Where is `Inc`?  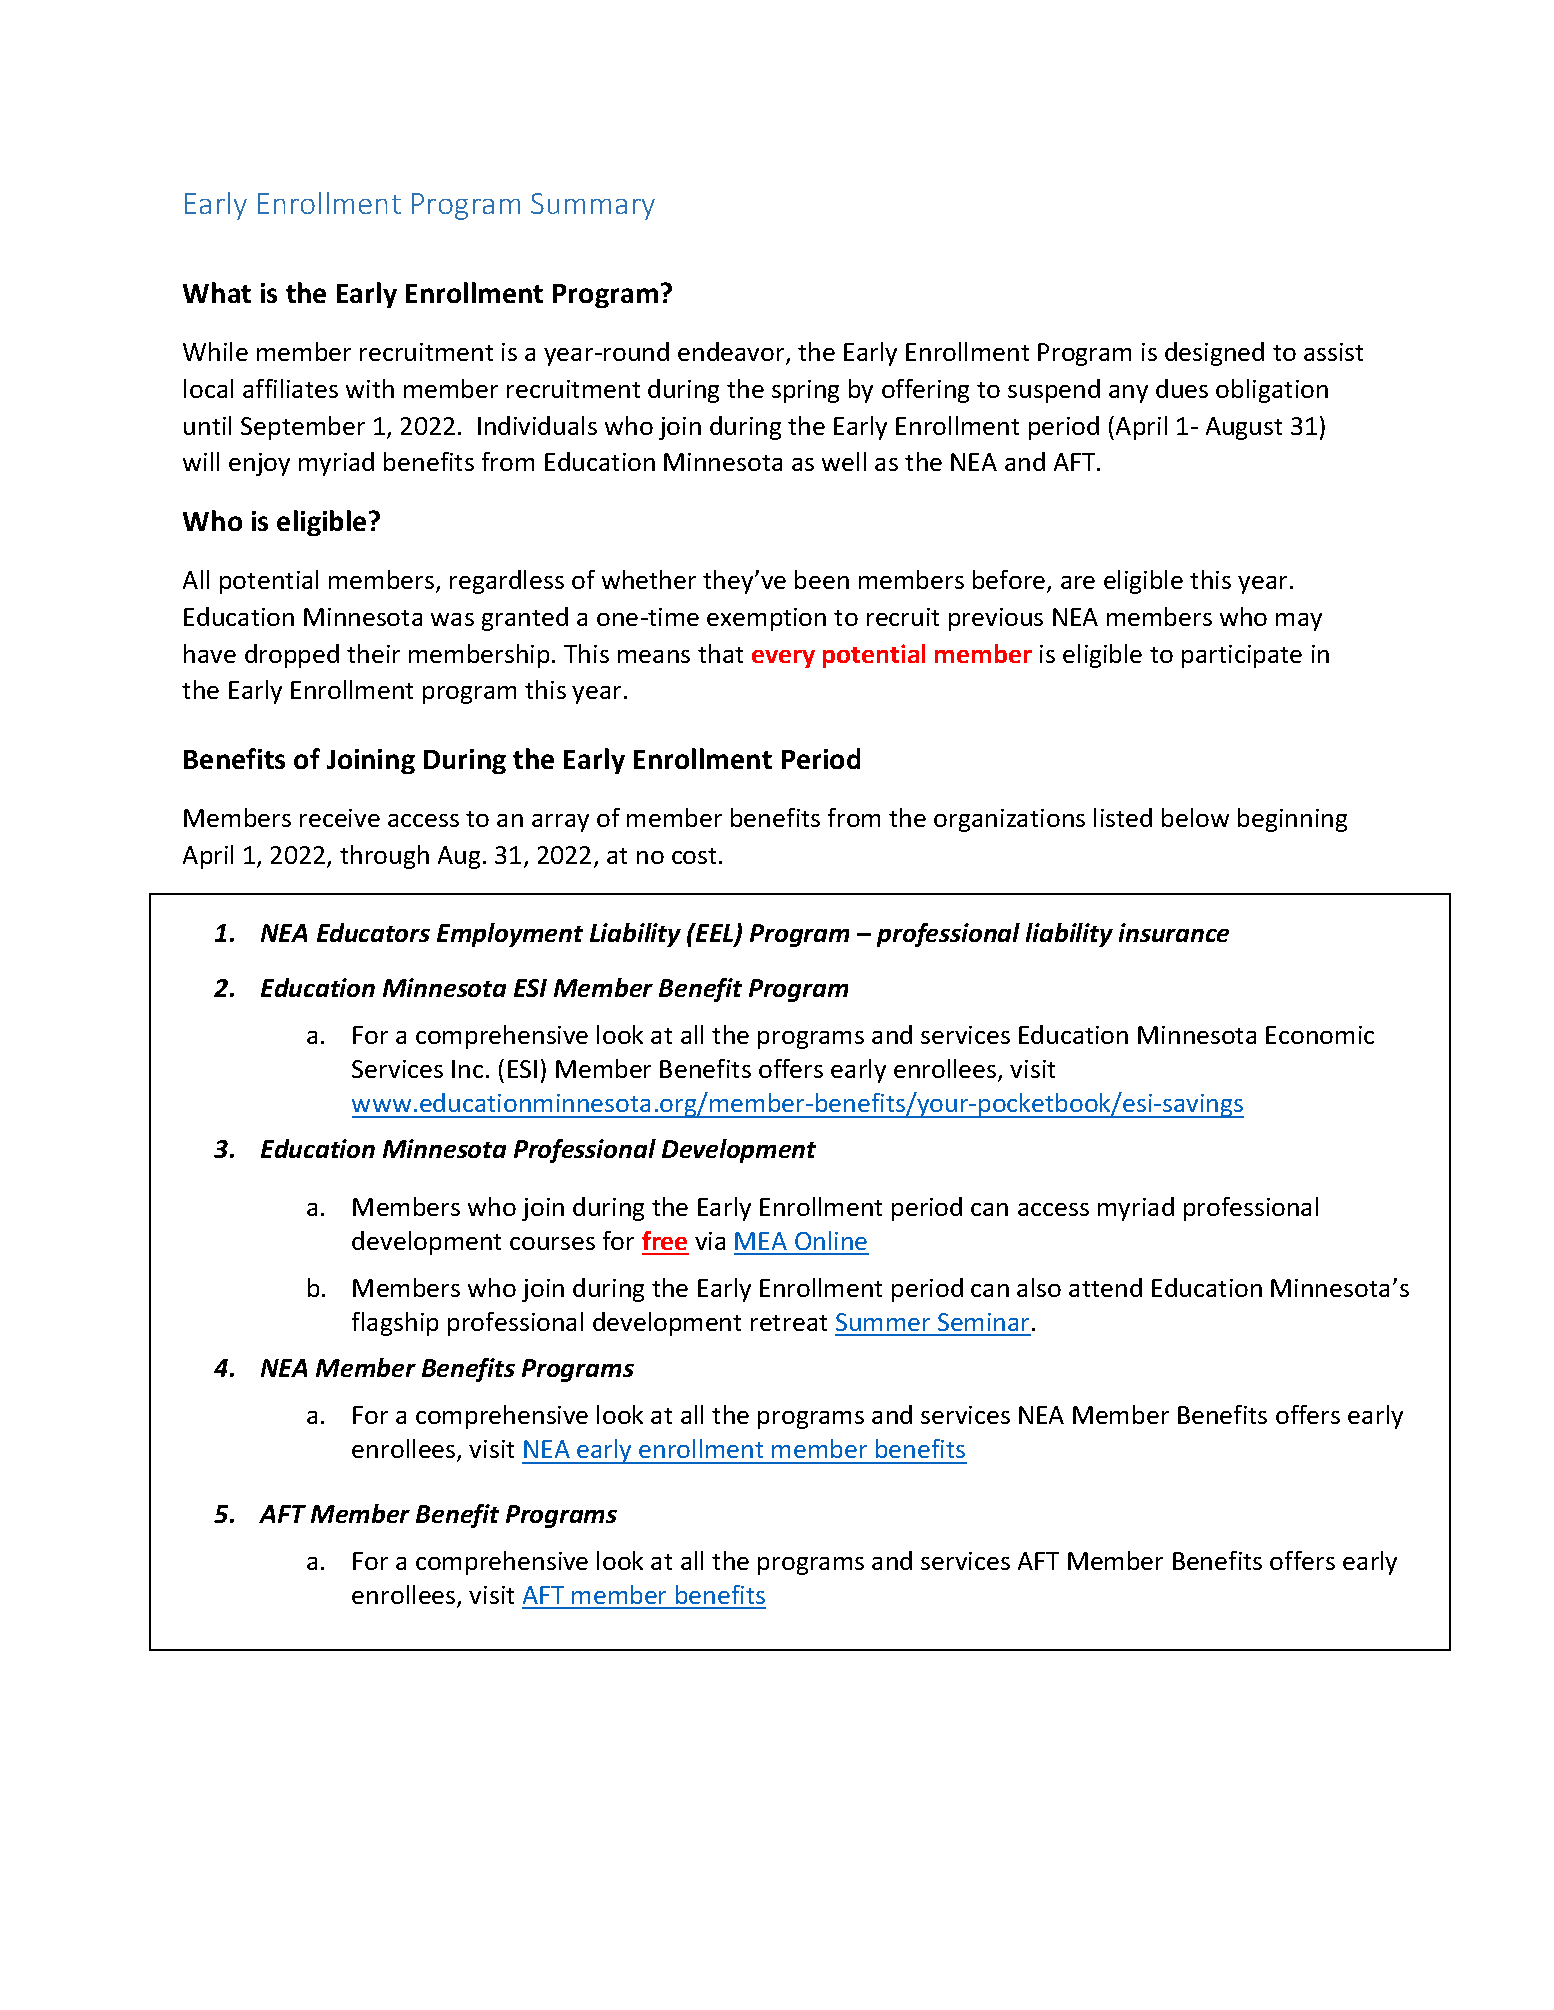
Inc is located at coordinates (467, 1069).
